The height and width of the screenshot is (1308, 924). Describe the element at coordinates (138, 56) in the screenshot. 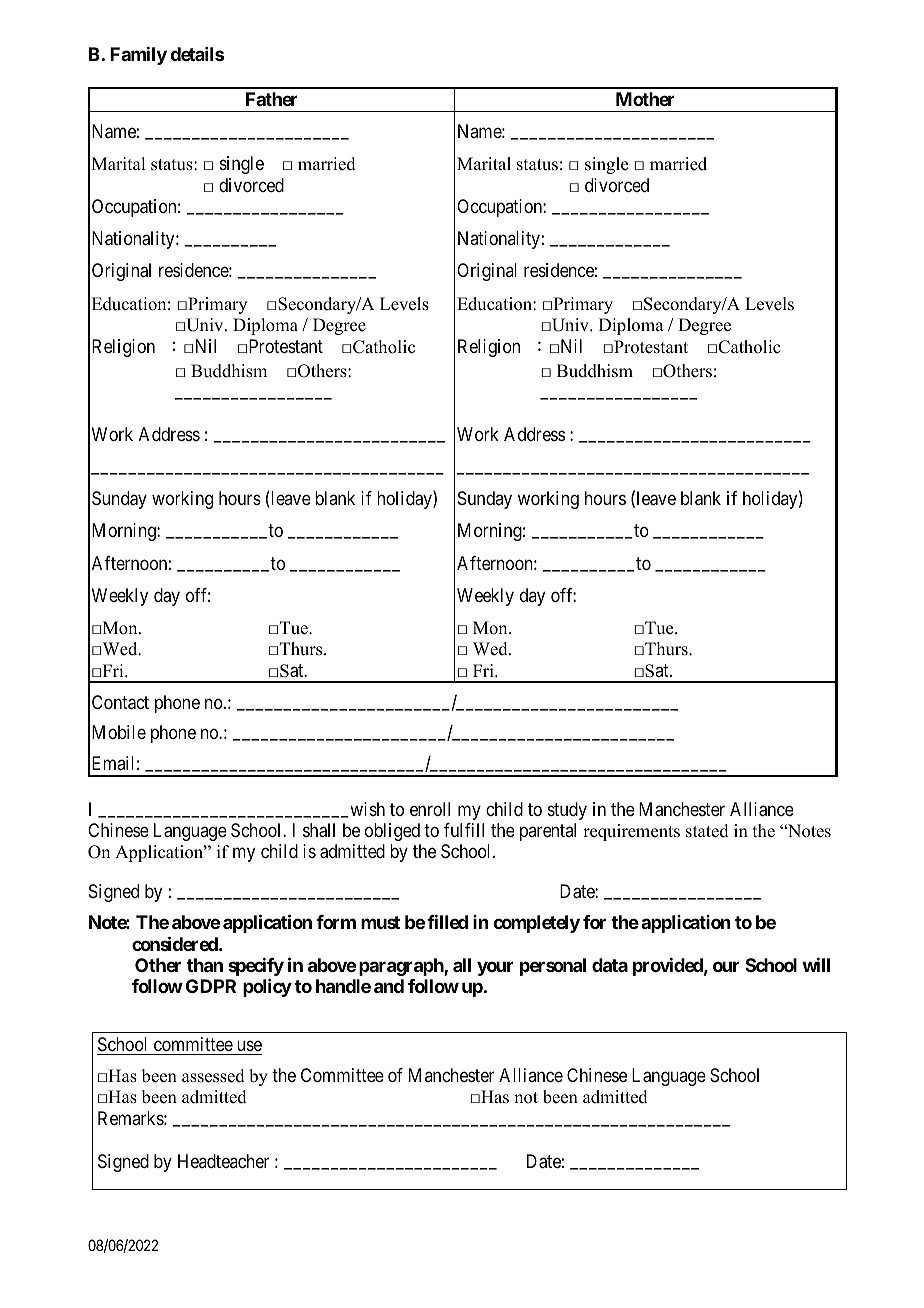

I see `Family` at that location.
